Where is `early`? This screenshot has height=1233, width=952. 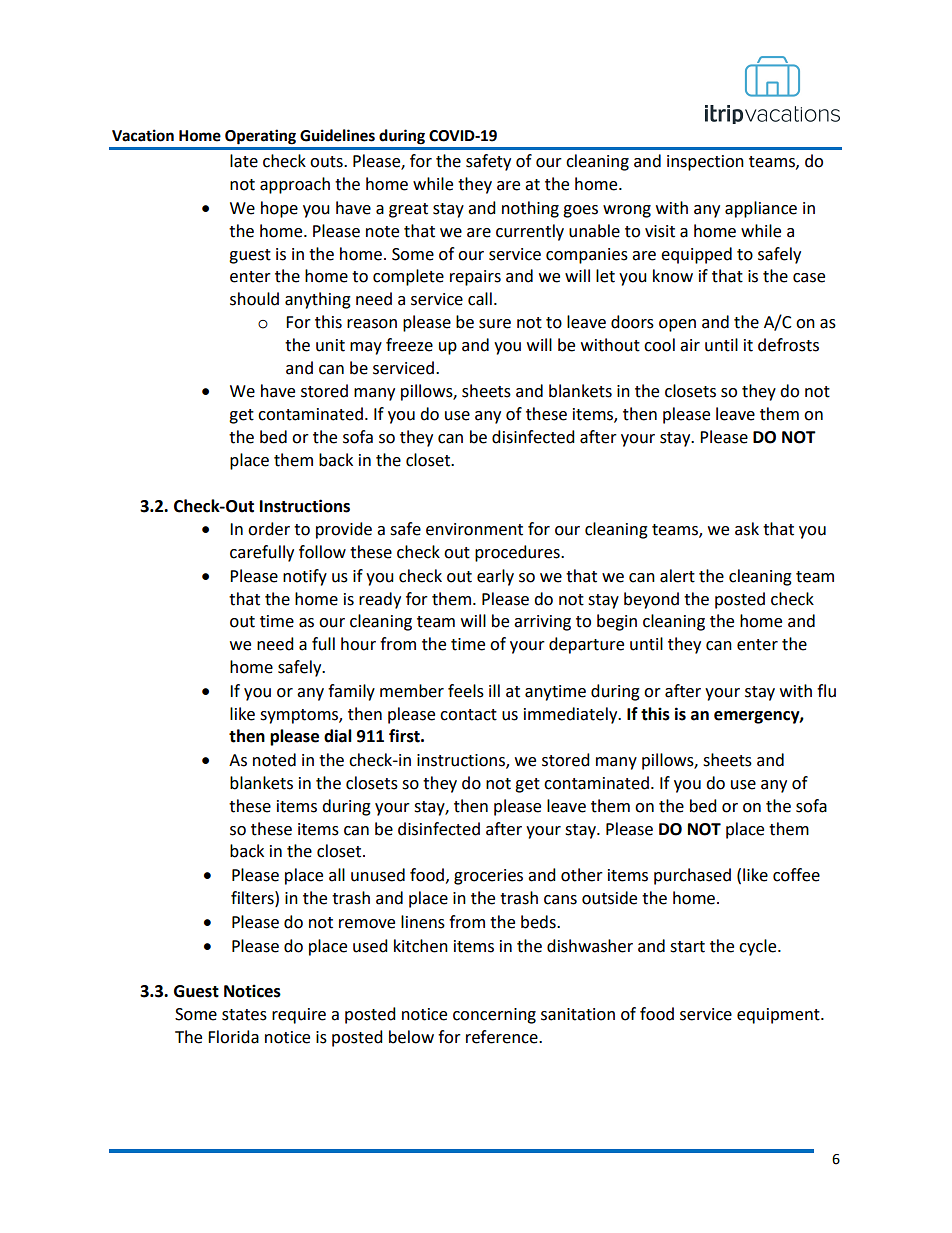 early is located at coordinates (495, 577).
